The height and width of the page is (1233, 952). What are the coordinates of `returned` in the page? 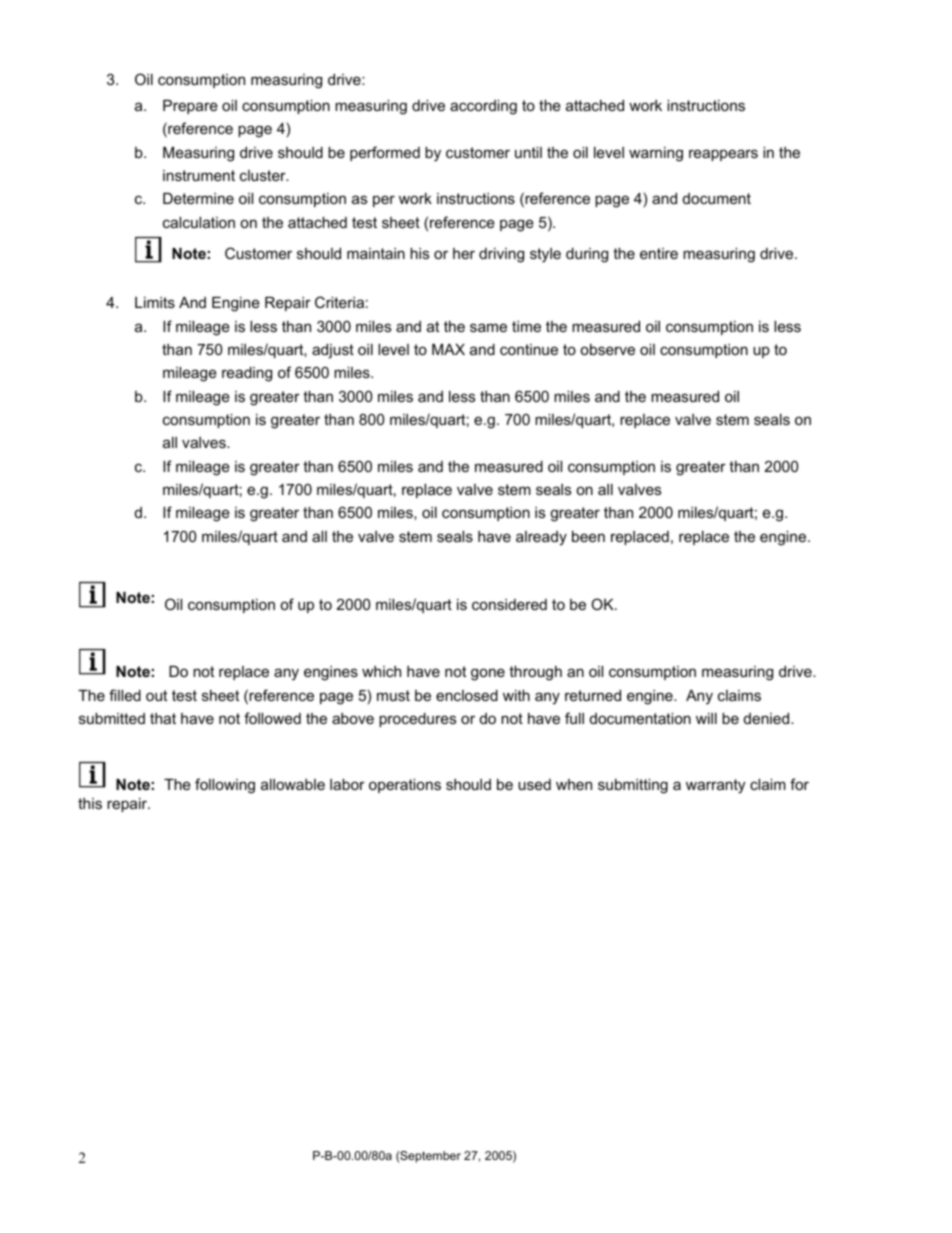 It's located at (593, 695).
